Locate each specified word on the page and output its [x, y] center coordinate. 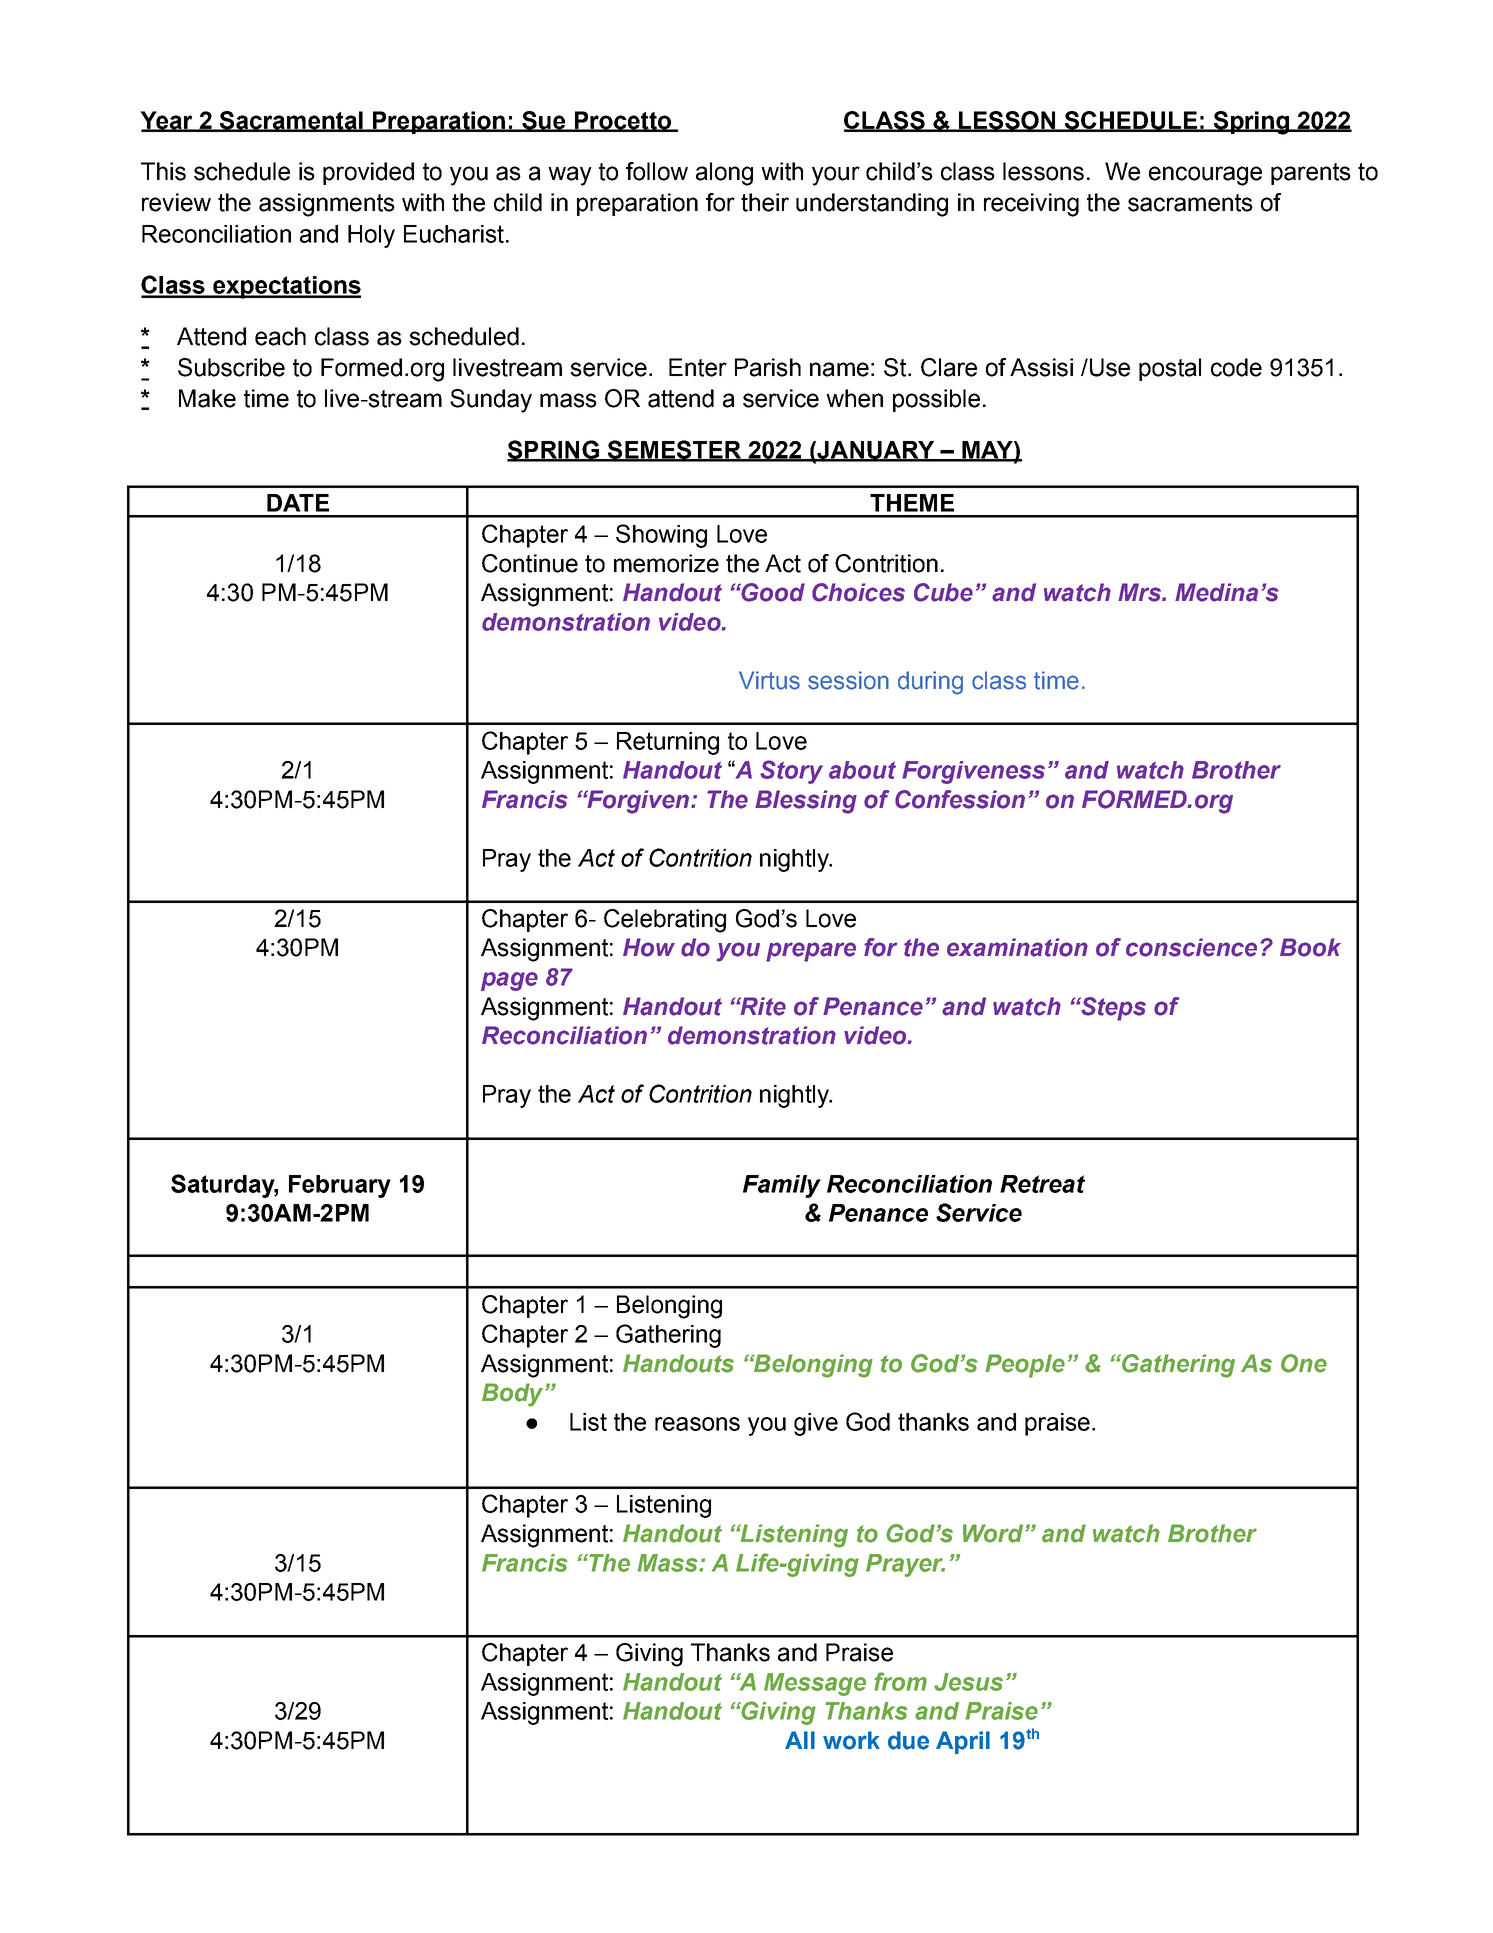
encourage [1205, 176]
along [724, 174]
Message [815, 1684]
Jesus [968, 1682]
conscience [1191, 947]
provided [368, 173]
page [509, 981]
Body [514, 1395]
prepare [811, 952]
